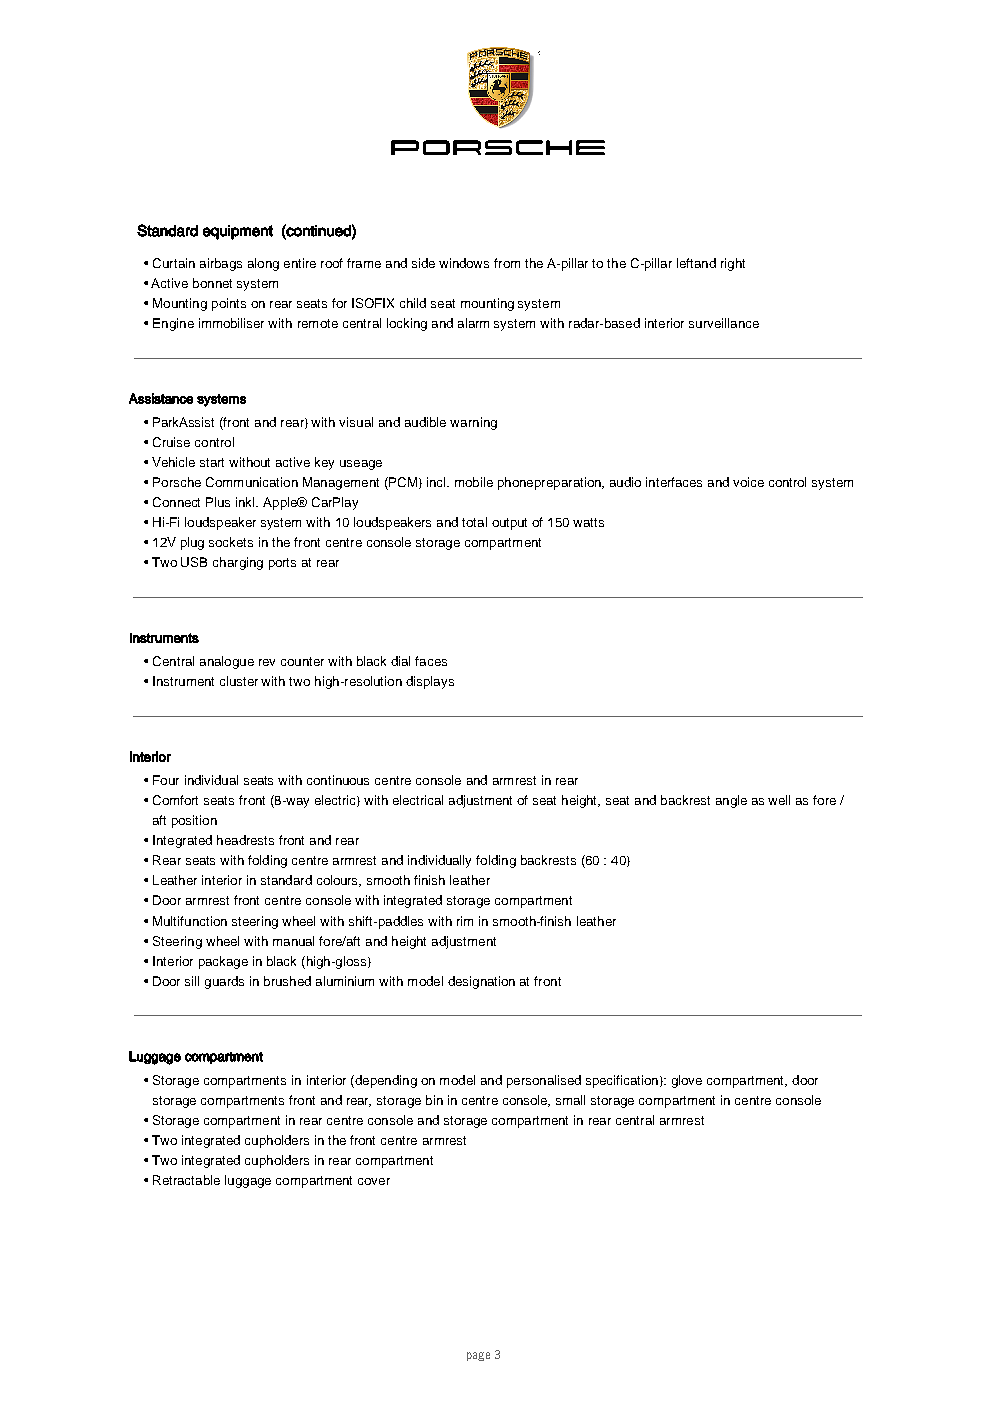  Describe the element at coordinates (731, 801) in the document. I see `angle` at that location.
